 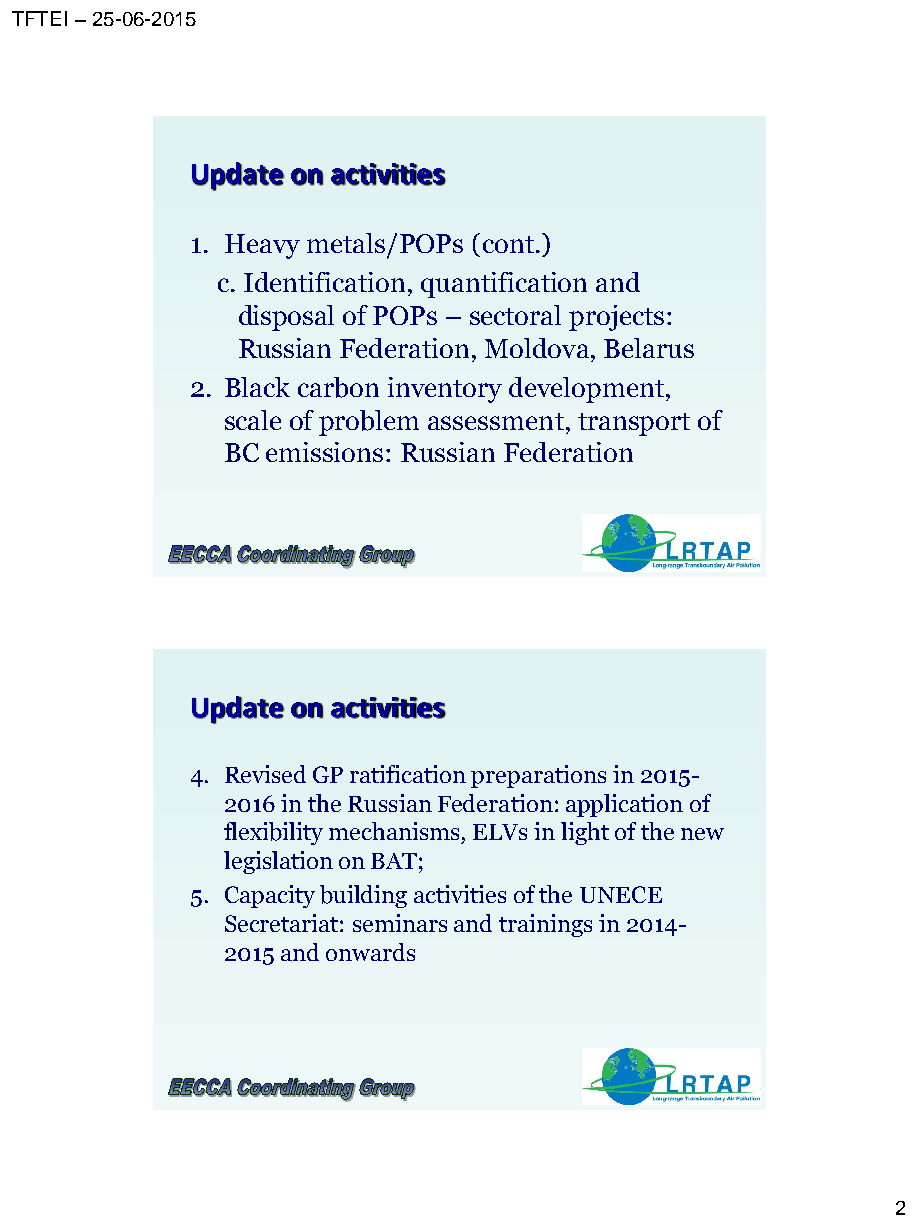 What do you see at coordinates (634, 424) in the screenshot?
I see `transport` at bounding box center [634, 424].
